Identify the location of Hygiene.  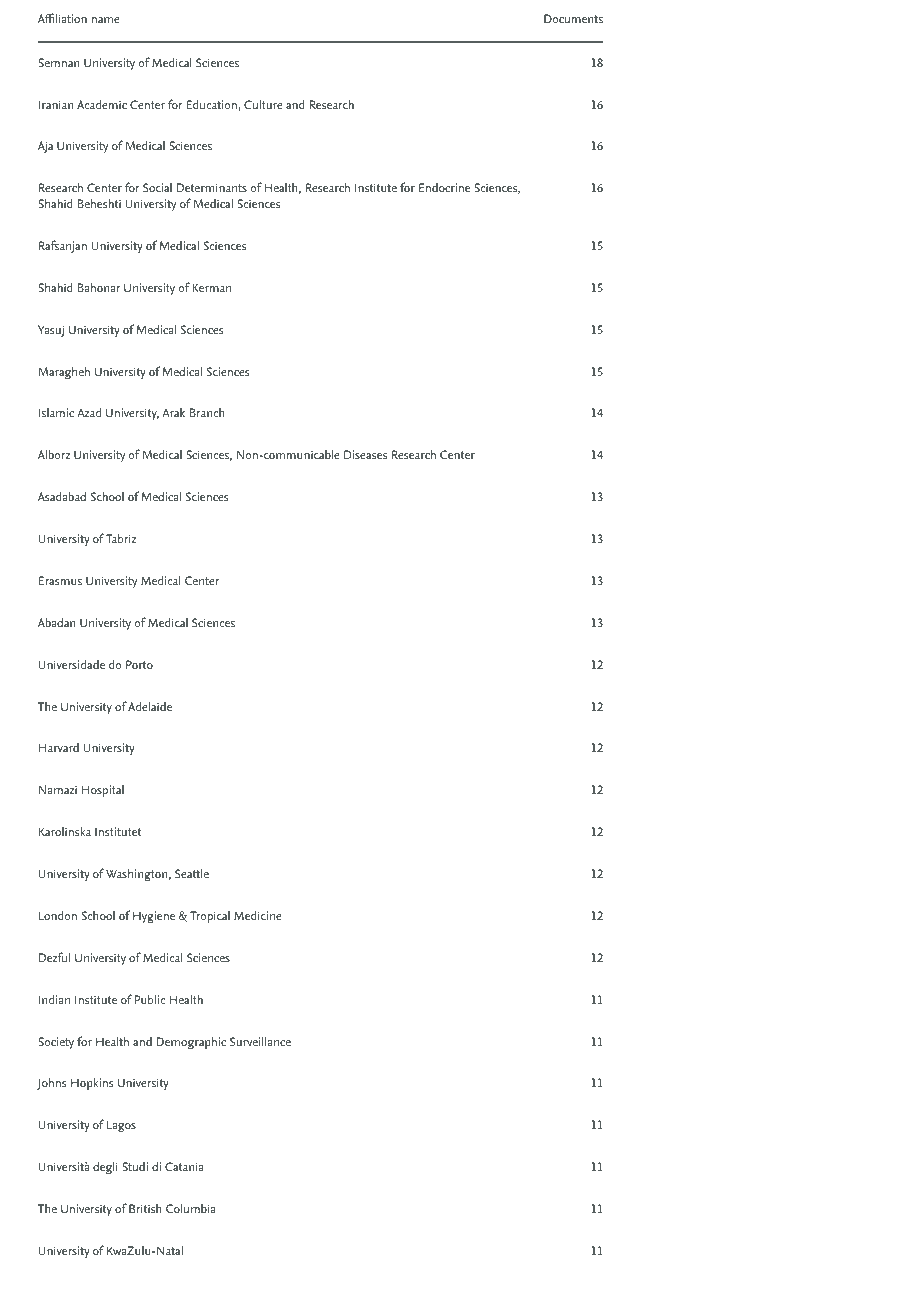
(154, 917).
